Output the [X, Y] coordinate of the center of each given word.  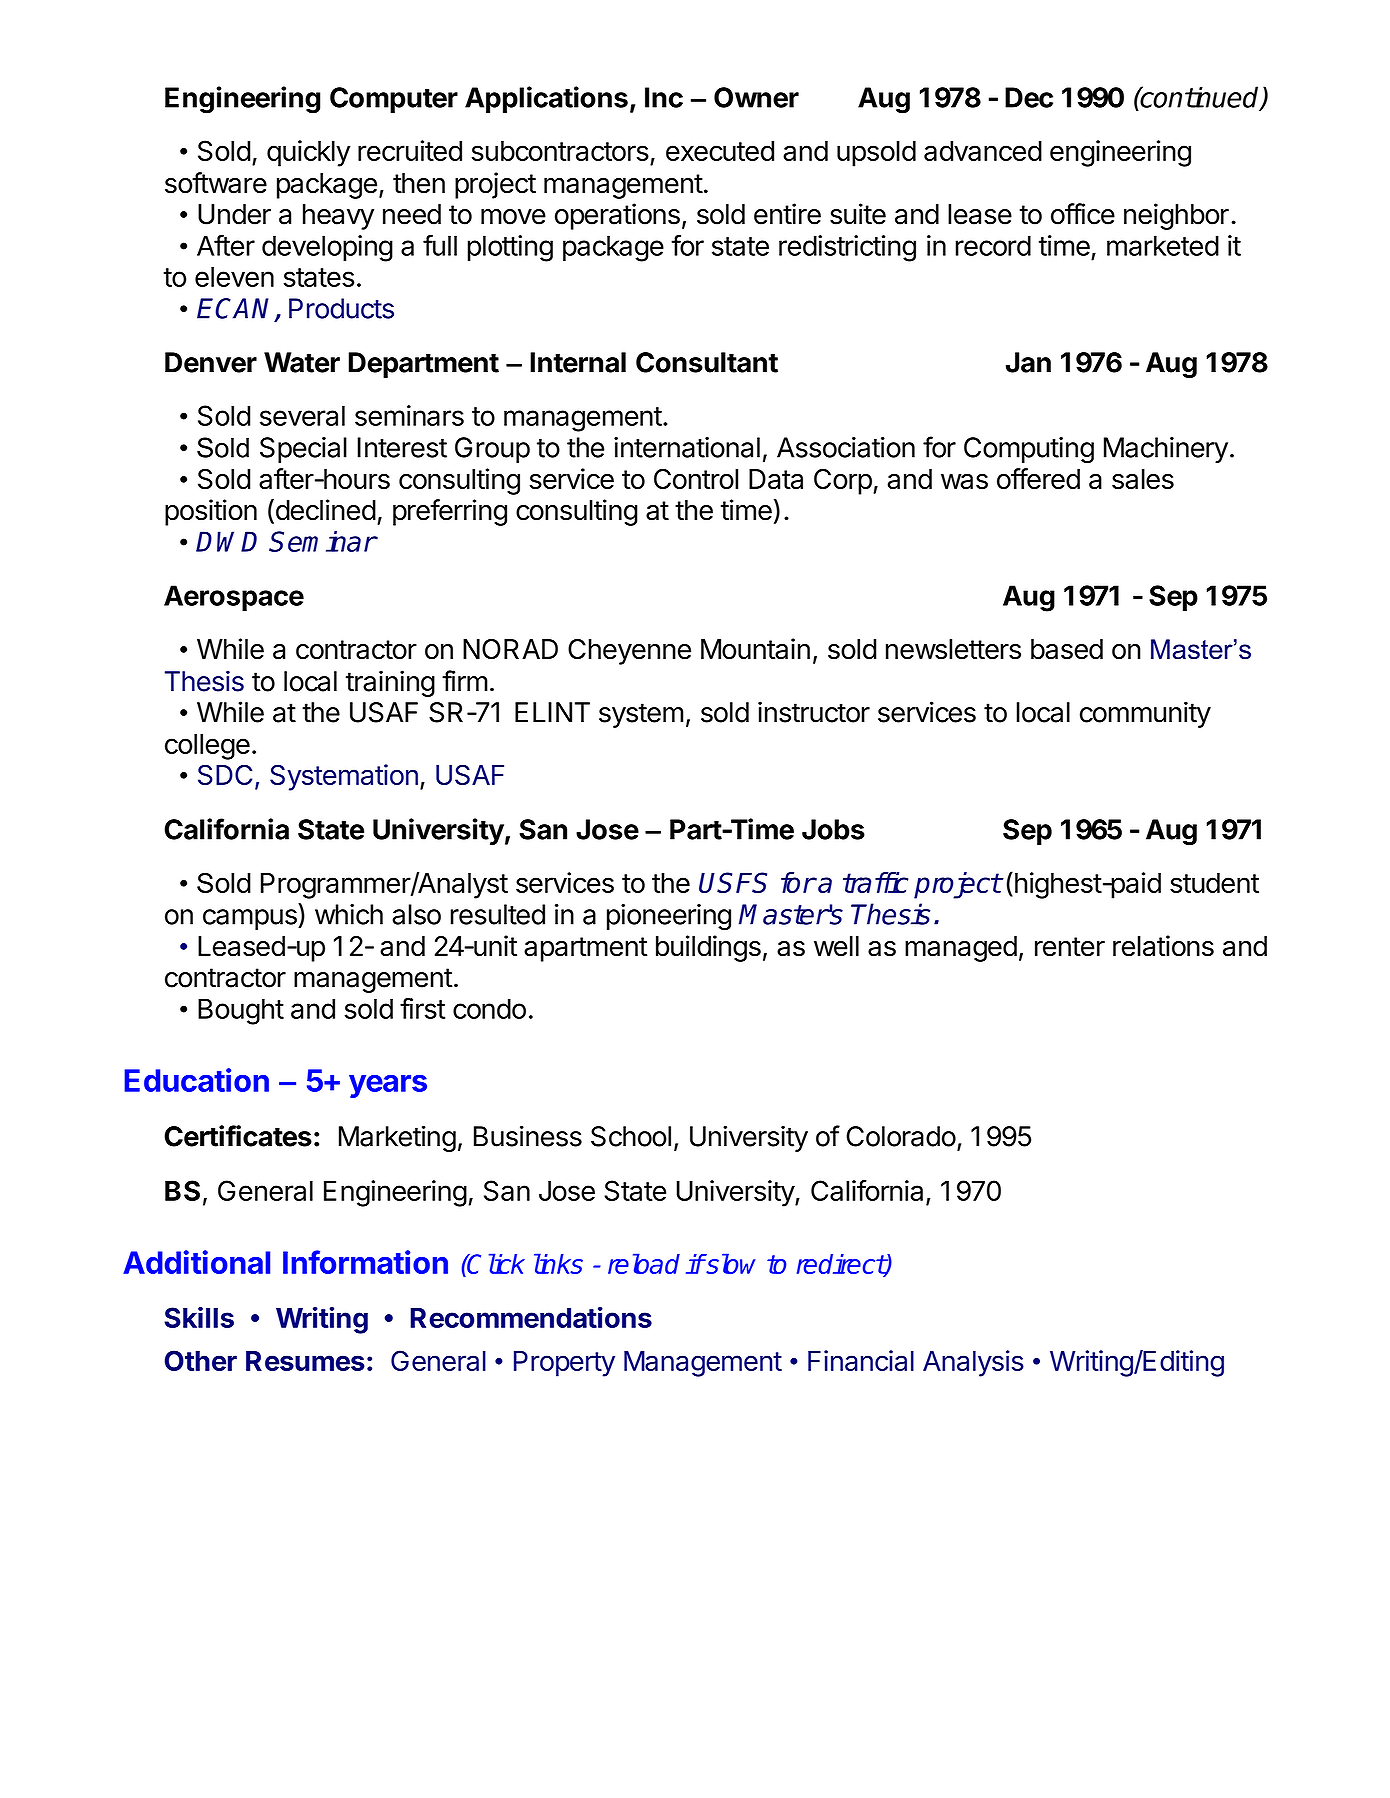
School [631, 1136]
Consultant [707, 362]
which [349, 914]
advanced [983, 151]
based [1067, 649]
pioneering [669, 917]
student [1214, 883]
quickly [309, 153]
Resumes [305, 1361]
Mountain [755, 649]
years [388, 1086]
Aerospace [234, 598]
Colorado [901, 1136]
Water [302, 362]
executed [720, 151]
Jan [1028, 362]
